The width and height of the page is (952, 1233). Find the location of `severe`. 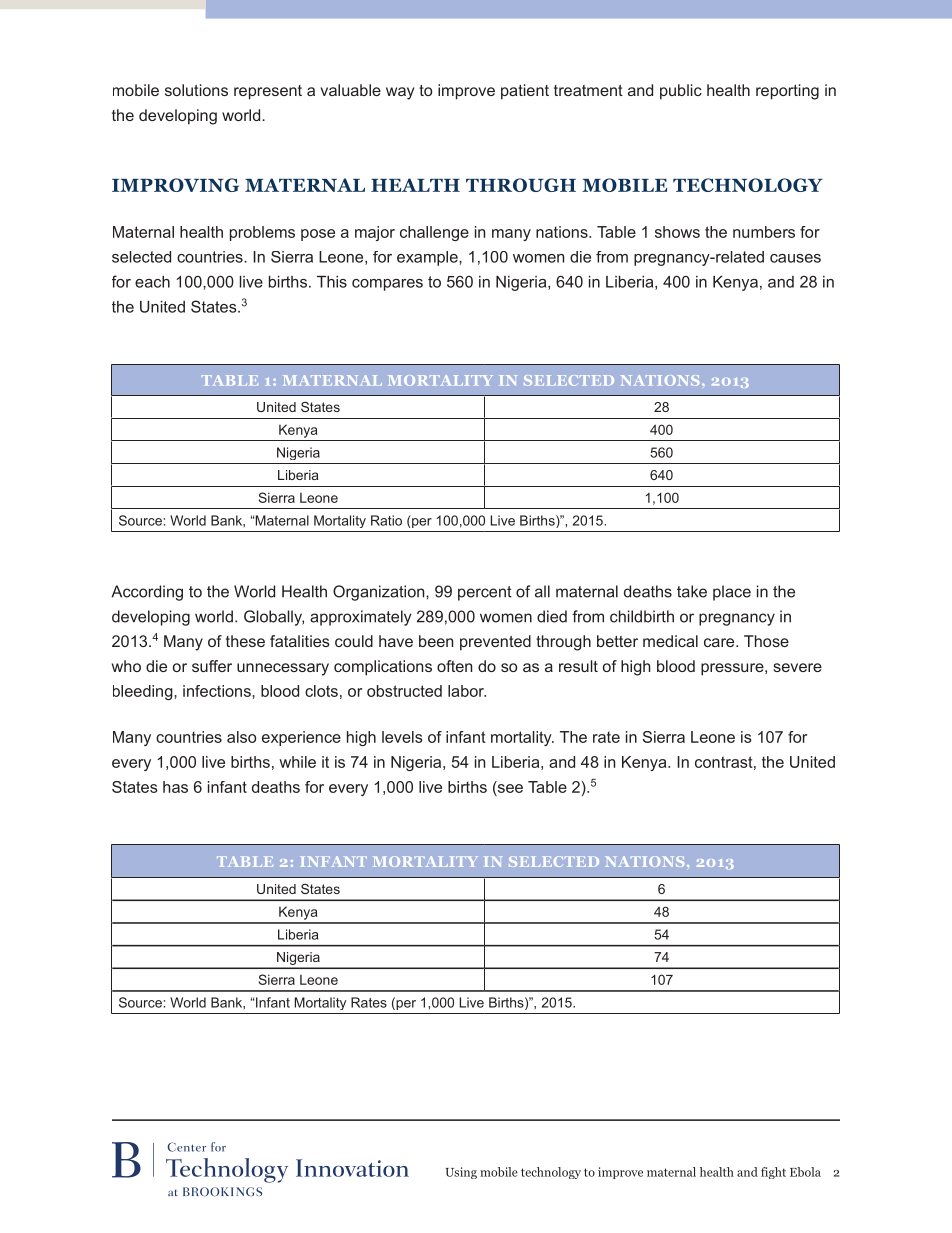

severe is located at coordinates (797, 667).
